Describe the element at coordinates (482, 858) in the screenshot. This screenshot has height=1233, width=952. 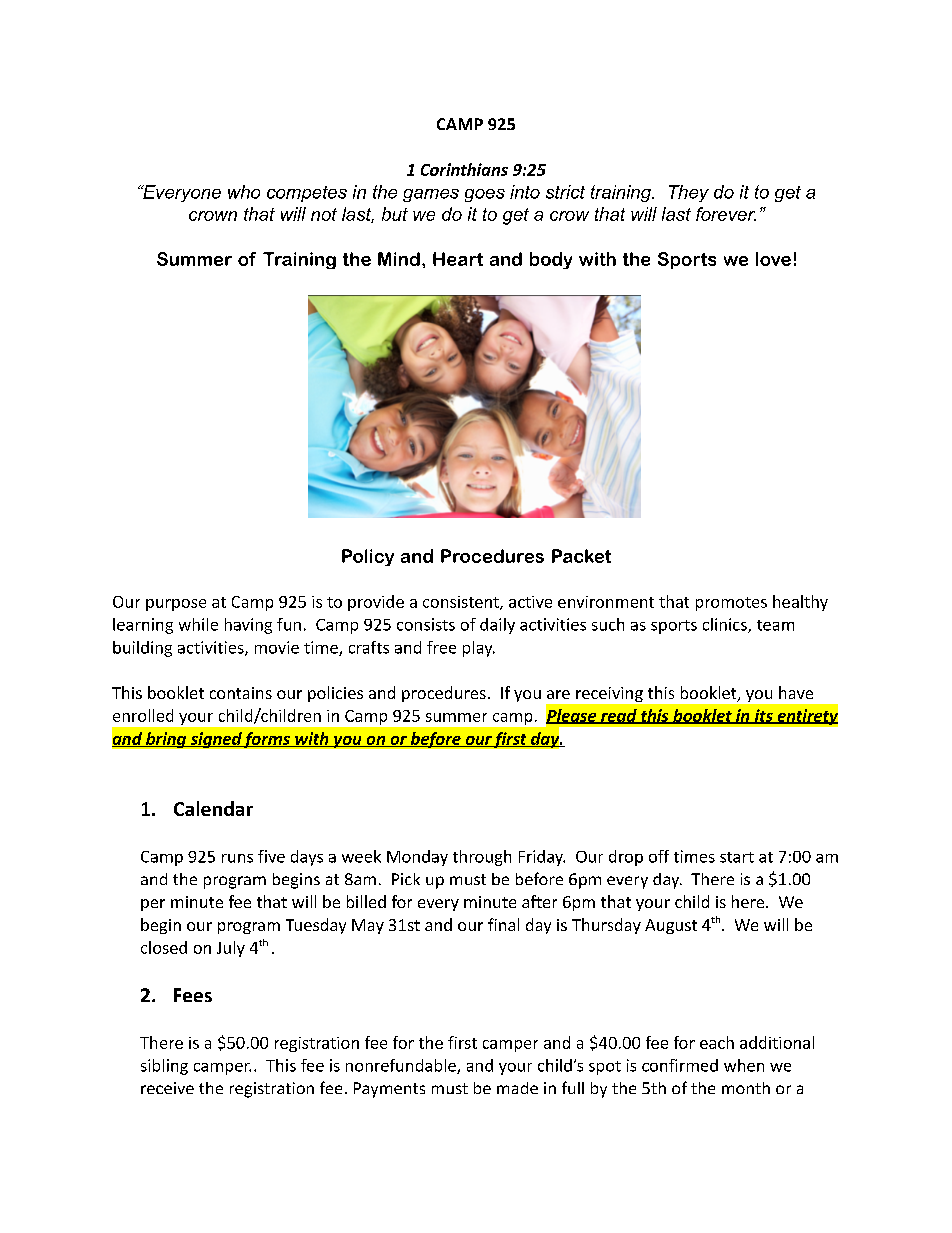
I see `through` at that location.
